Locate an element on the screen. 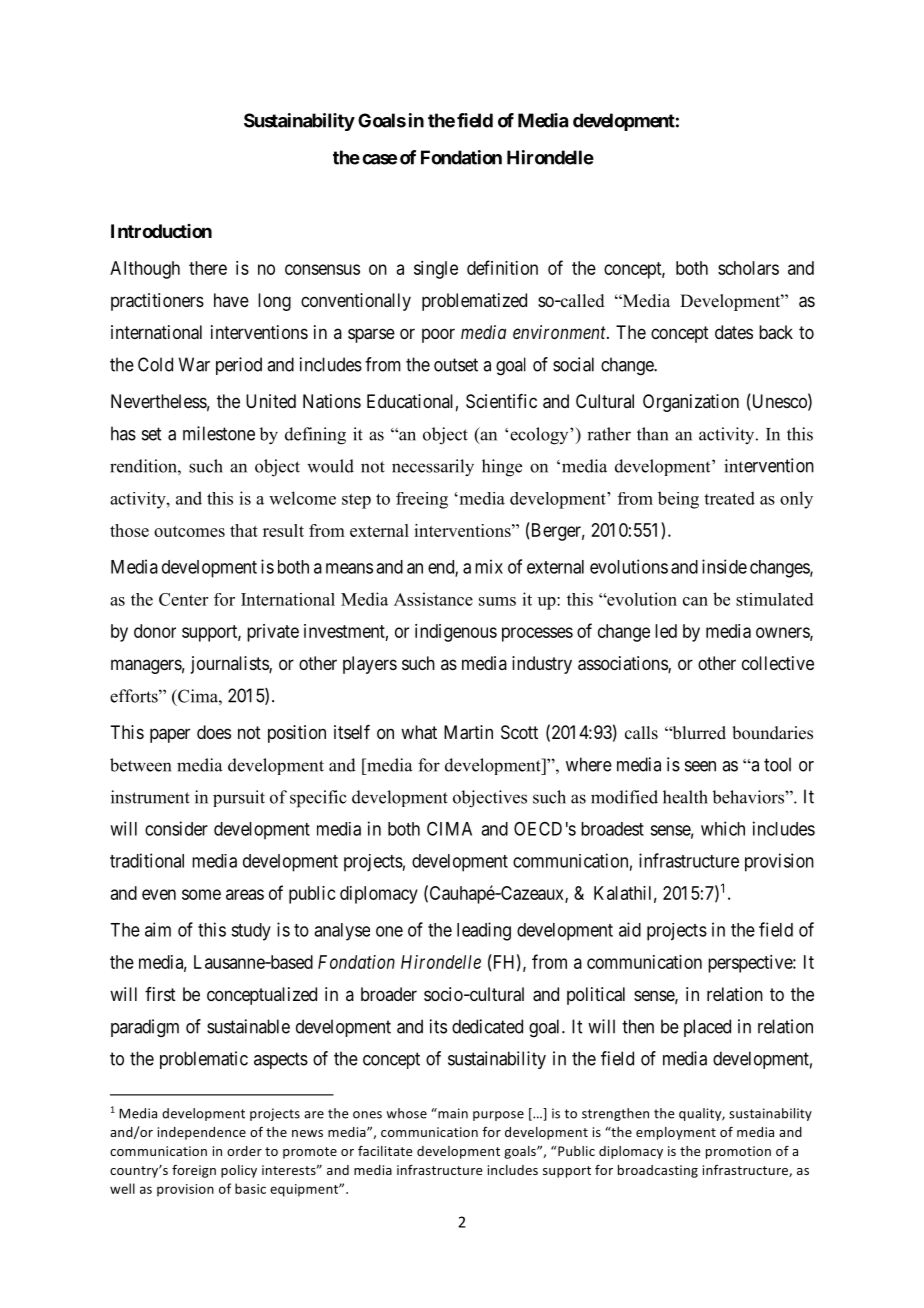 This screenshot has height=1308, width=924. inside is located at coordinates (724, 566).
